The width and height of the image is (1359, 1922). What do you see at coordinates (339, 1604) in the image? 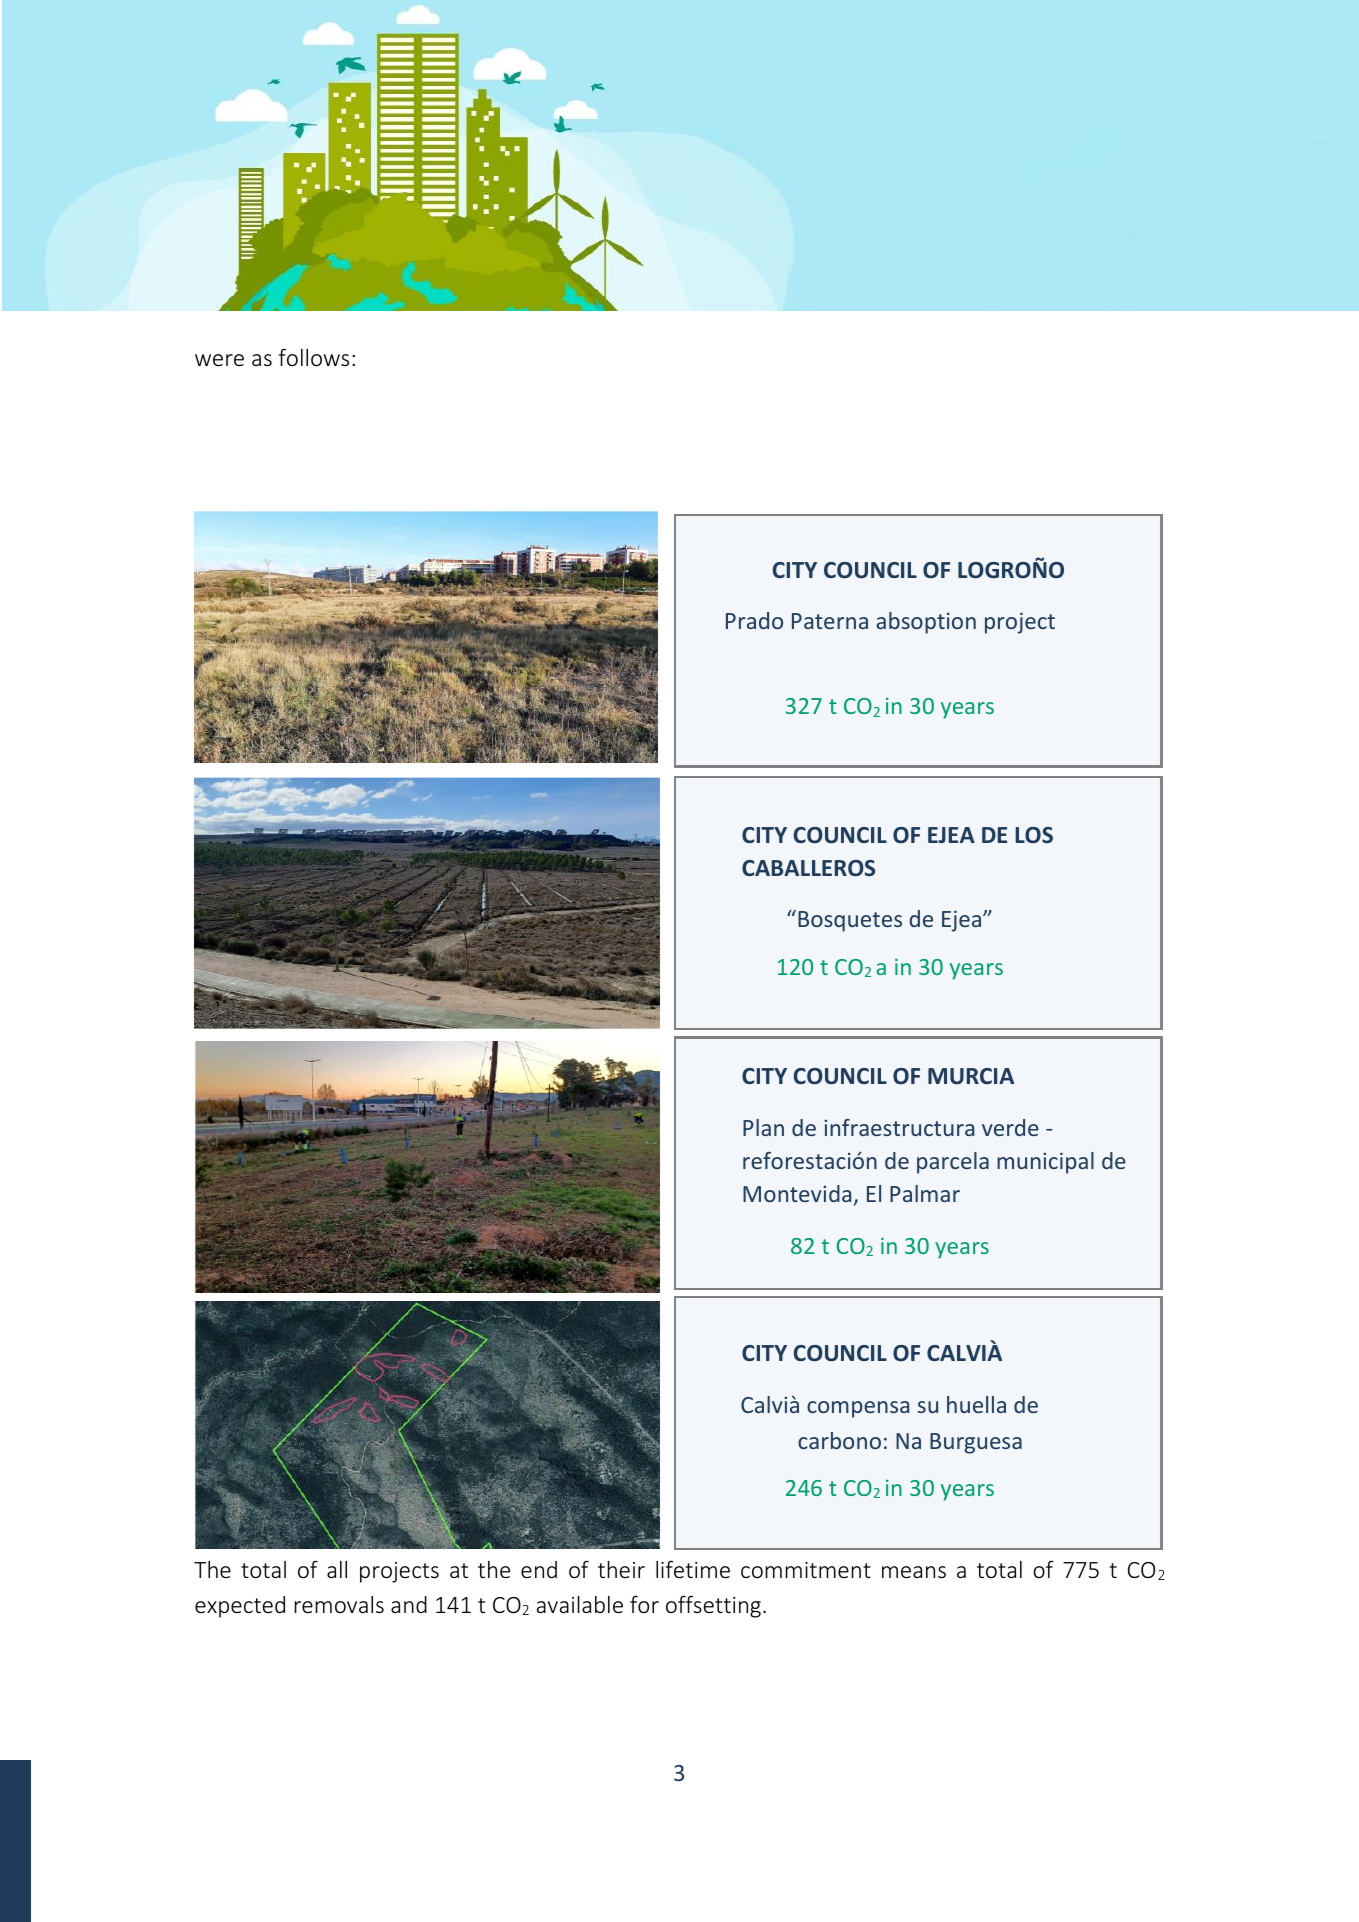
I see `removals` at bounding box center [339, 1604].
